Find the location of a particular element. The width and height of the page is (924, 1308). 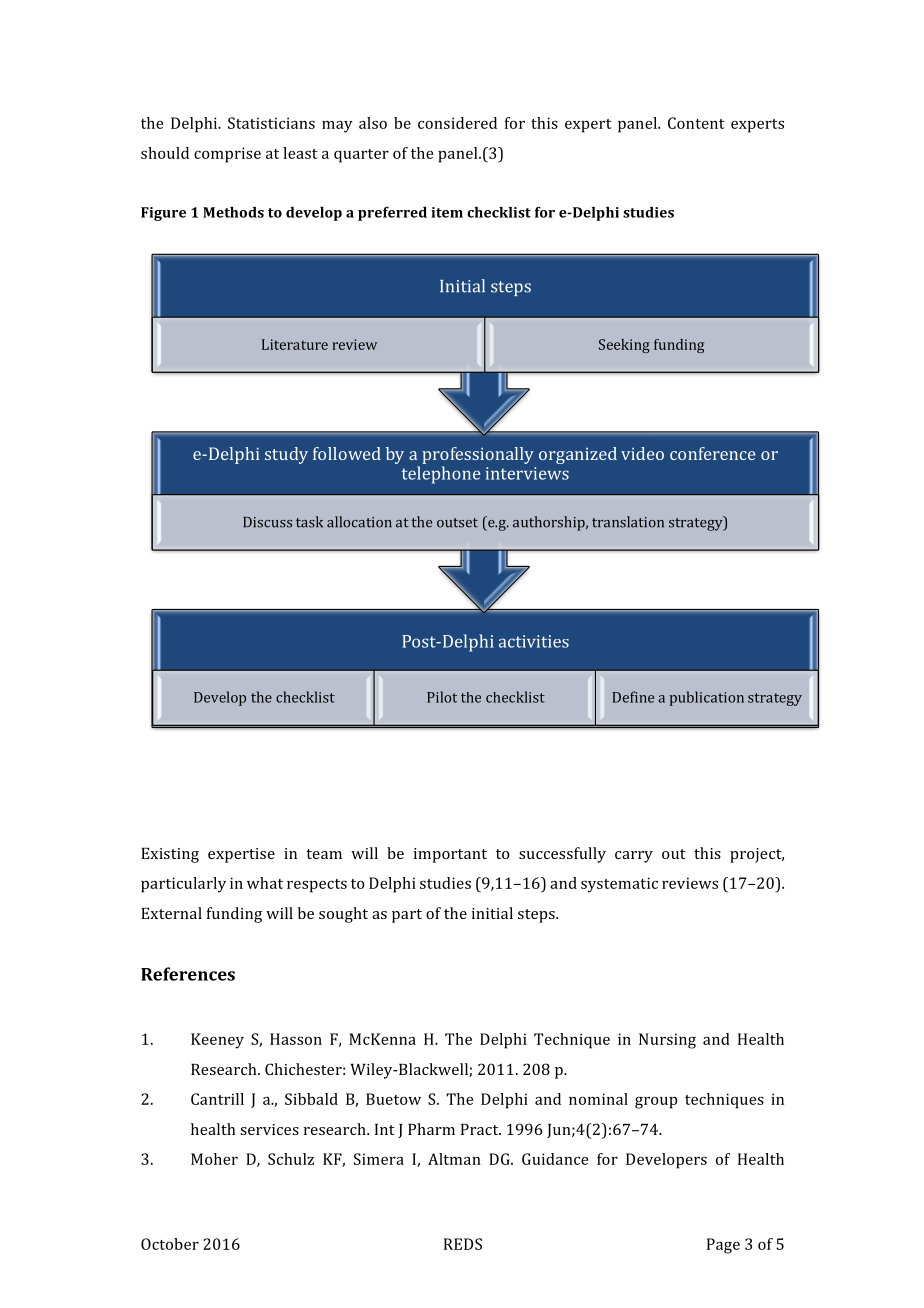

outset is located at coordinates (457, 523).
